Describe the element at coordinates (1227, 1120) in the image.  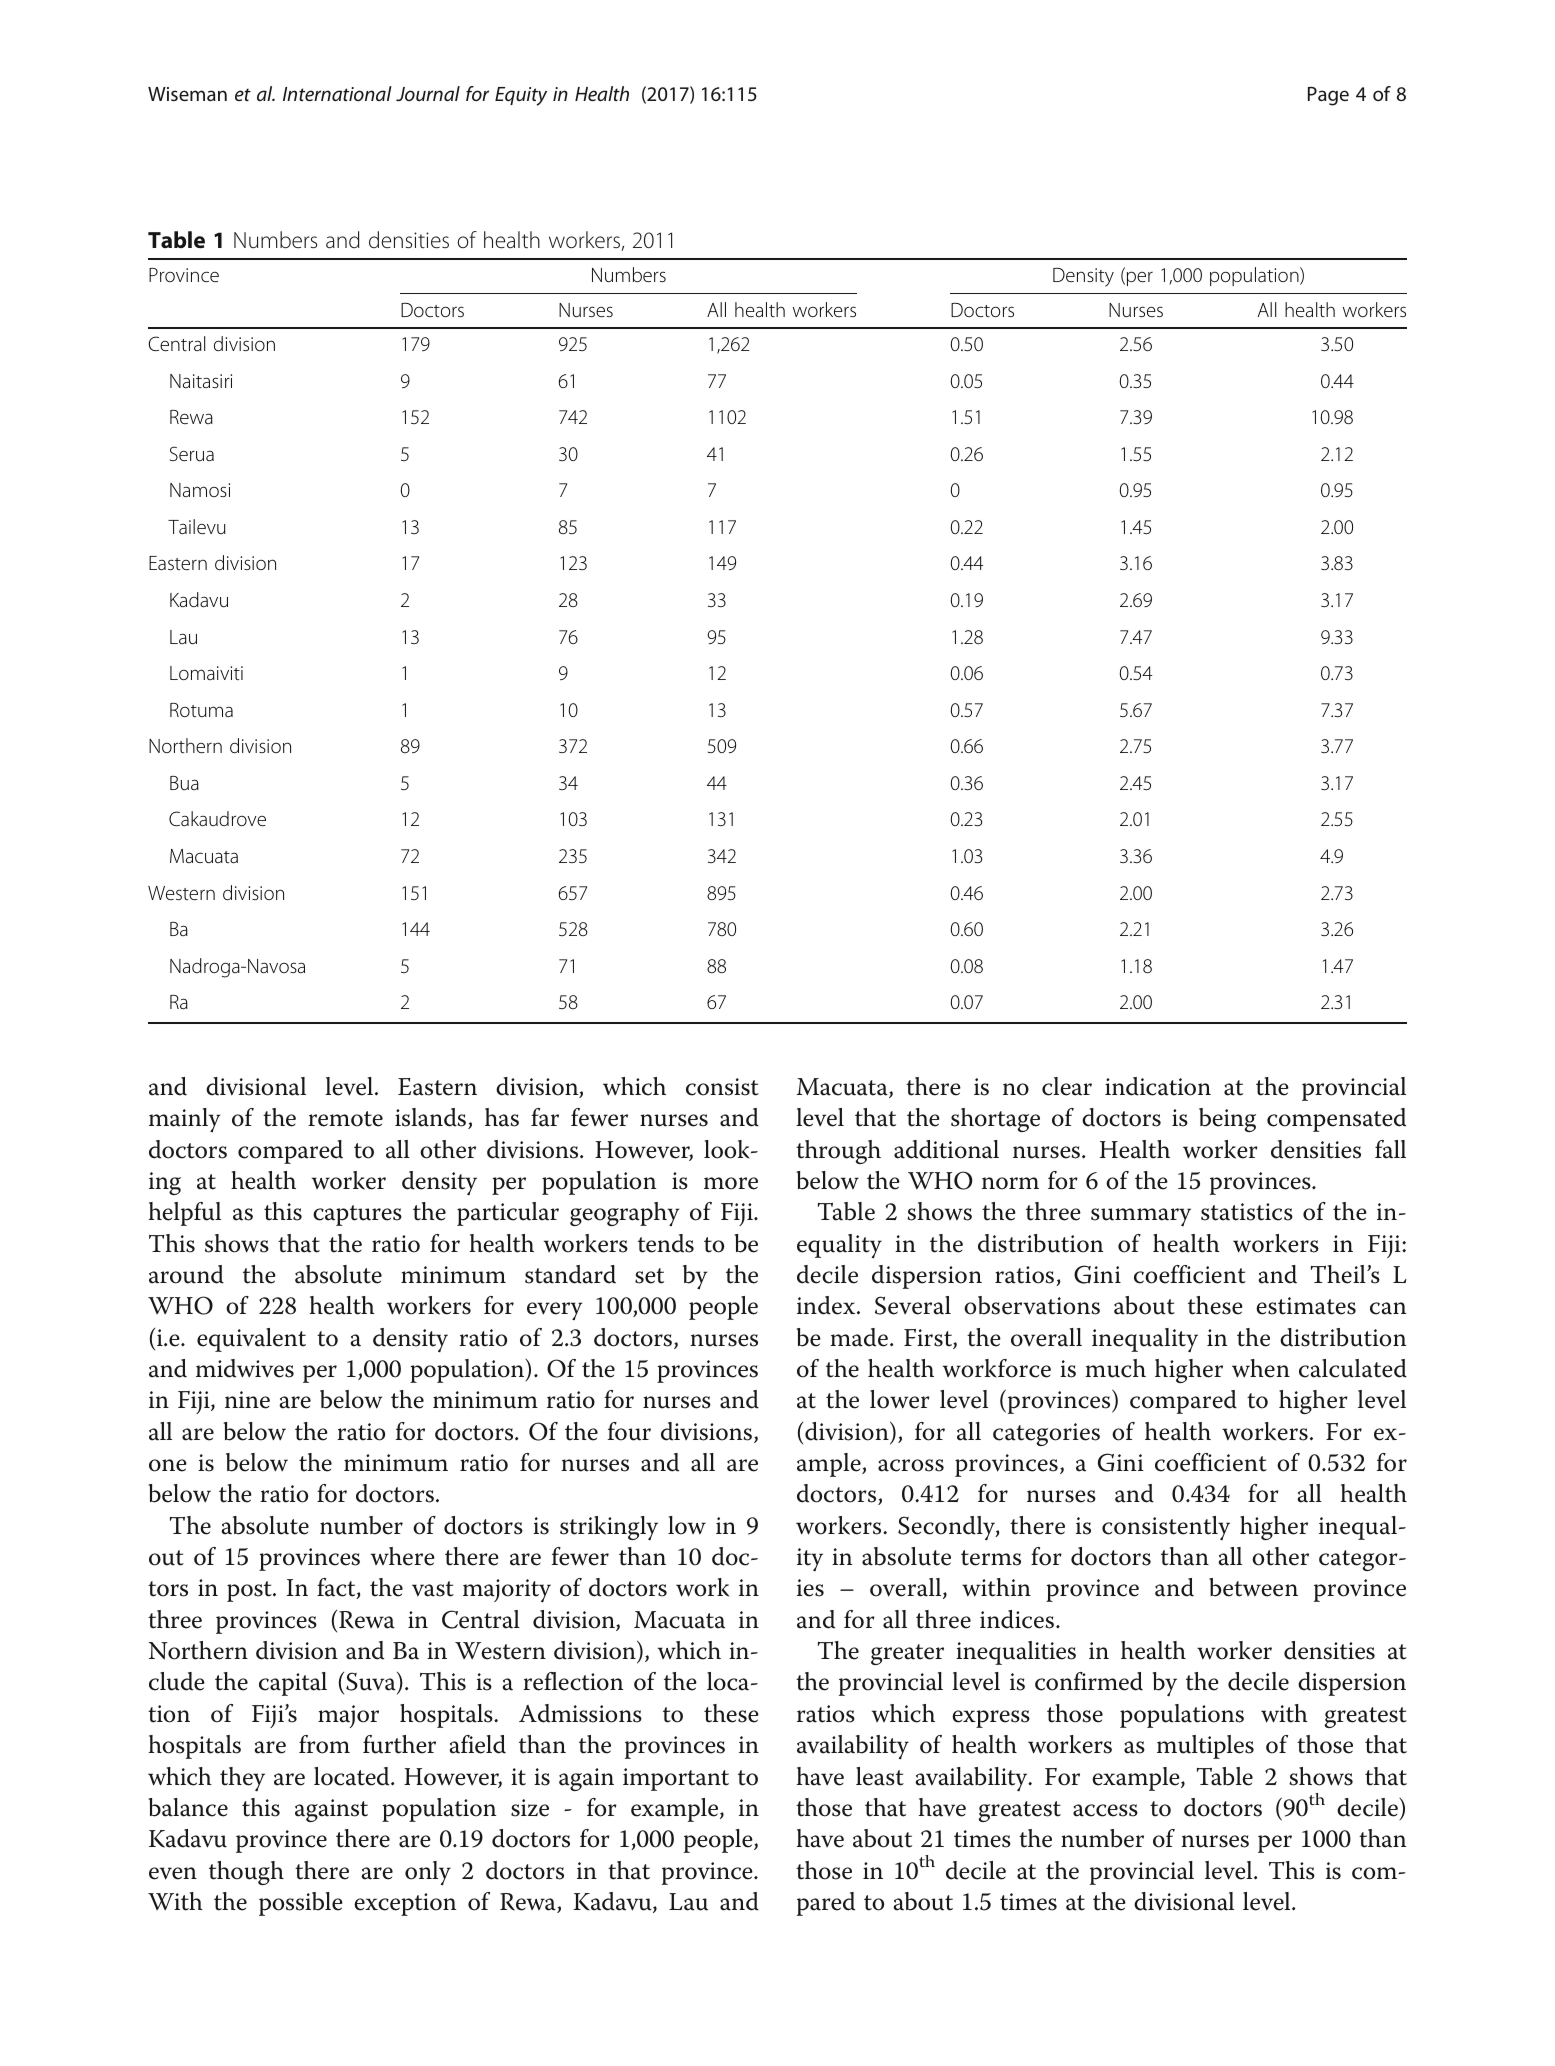
I see `being` at that location.
